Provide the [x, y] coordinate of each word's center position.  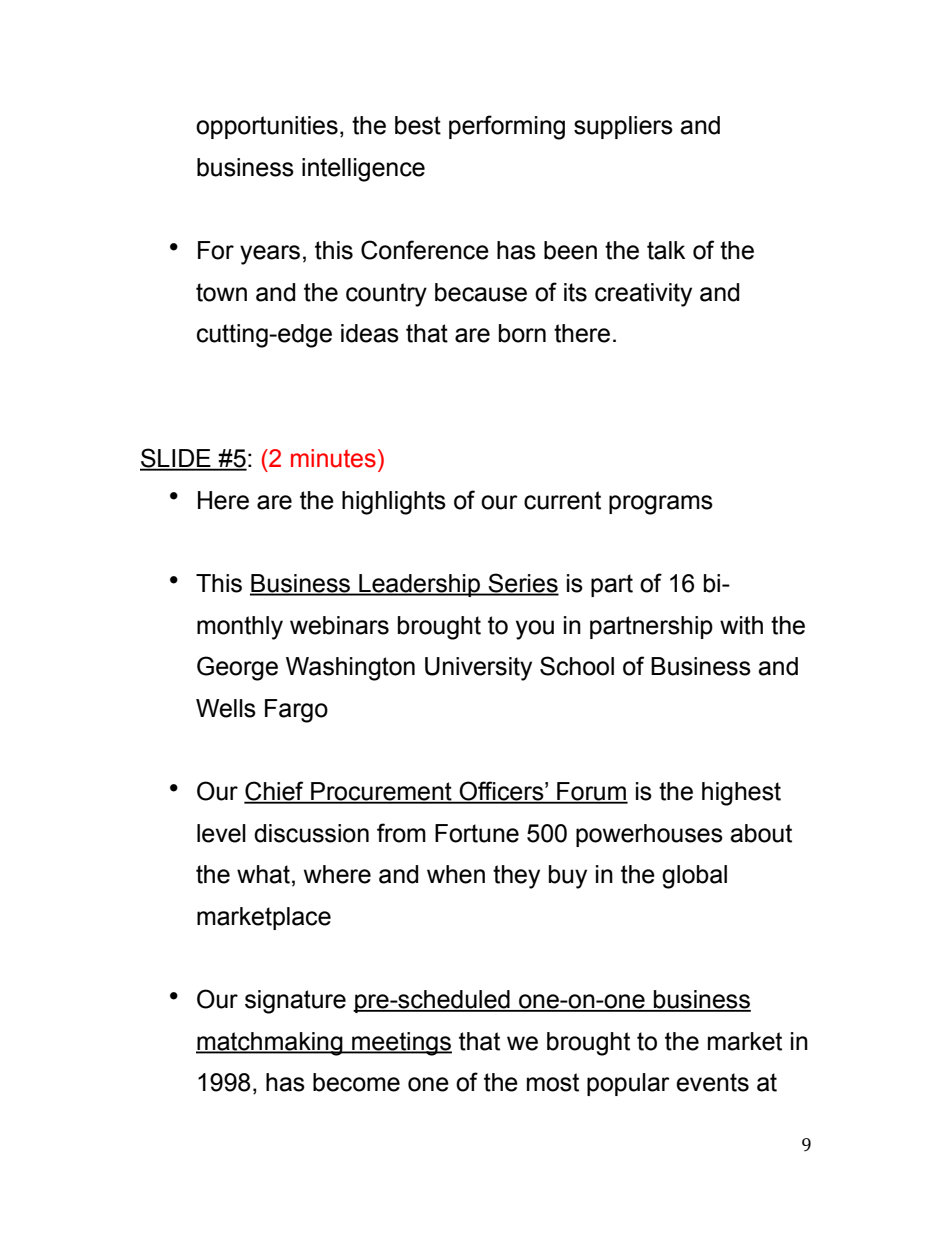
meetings [401, 1044]
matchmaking [270, 1044]
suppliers [623, 127]
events [712, 1082]
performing [507, 127]
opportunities [267, 127]
